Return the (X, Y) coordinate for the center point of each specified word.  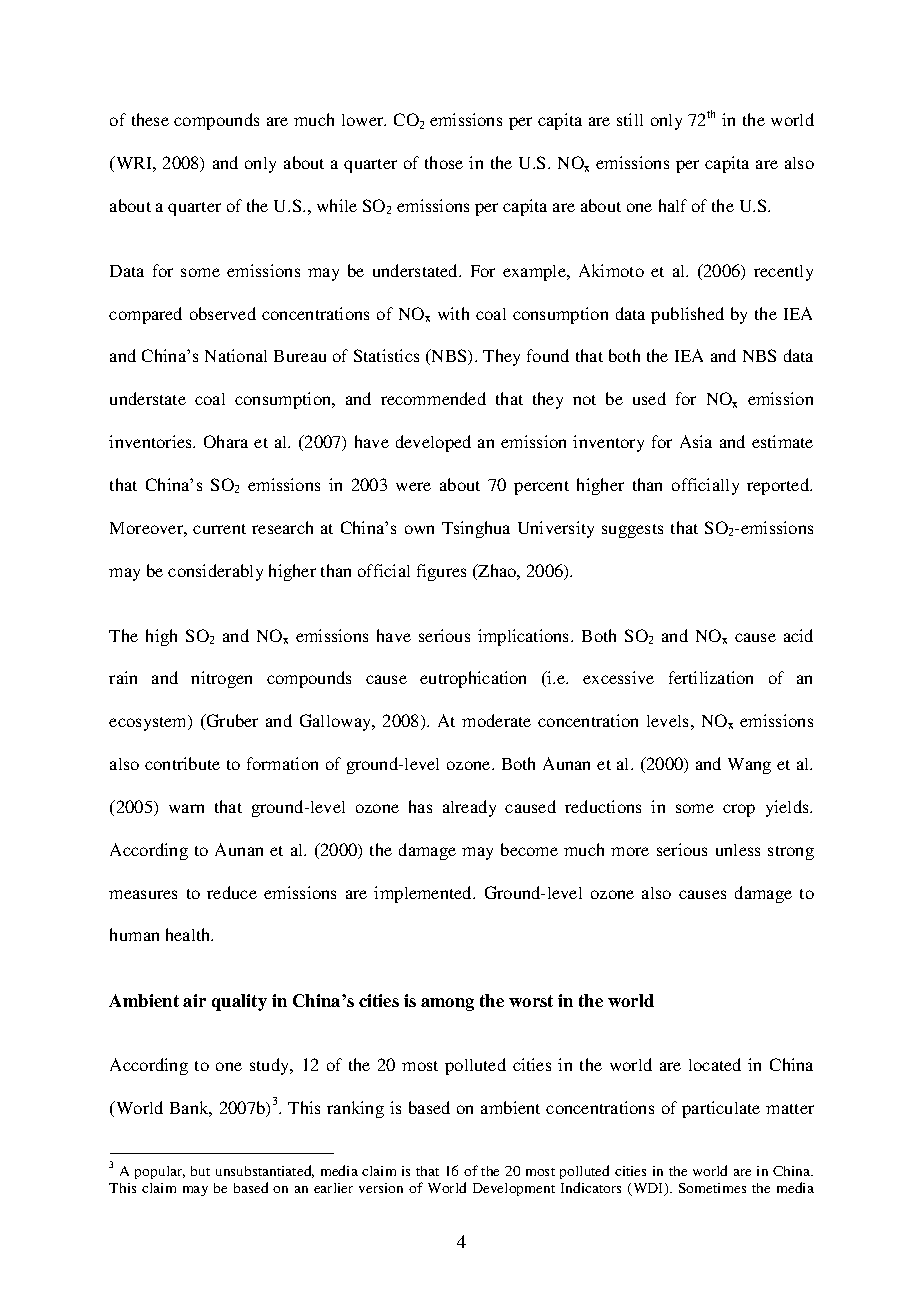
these (150, 119)
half (673, 205)
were (413, 486)
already (469, 808)
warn (186, 808)
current (219, 529)
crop (739, 810)
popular (160, 1172)
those (444, 162)
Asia (696, 441)
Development (514, 1189)
